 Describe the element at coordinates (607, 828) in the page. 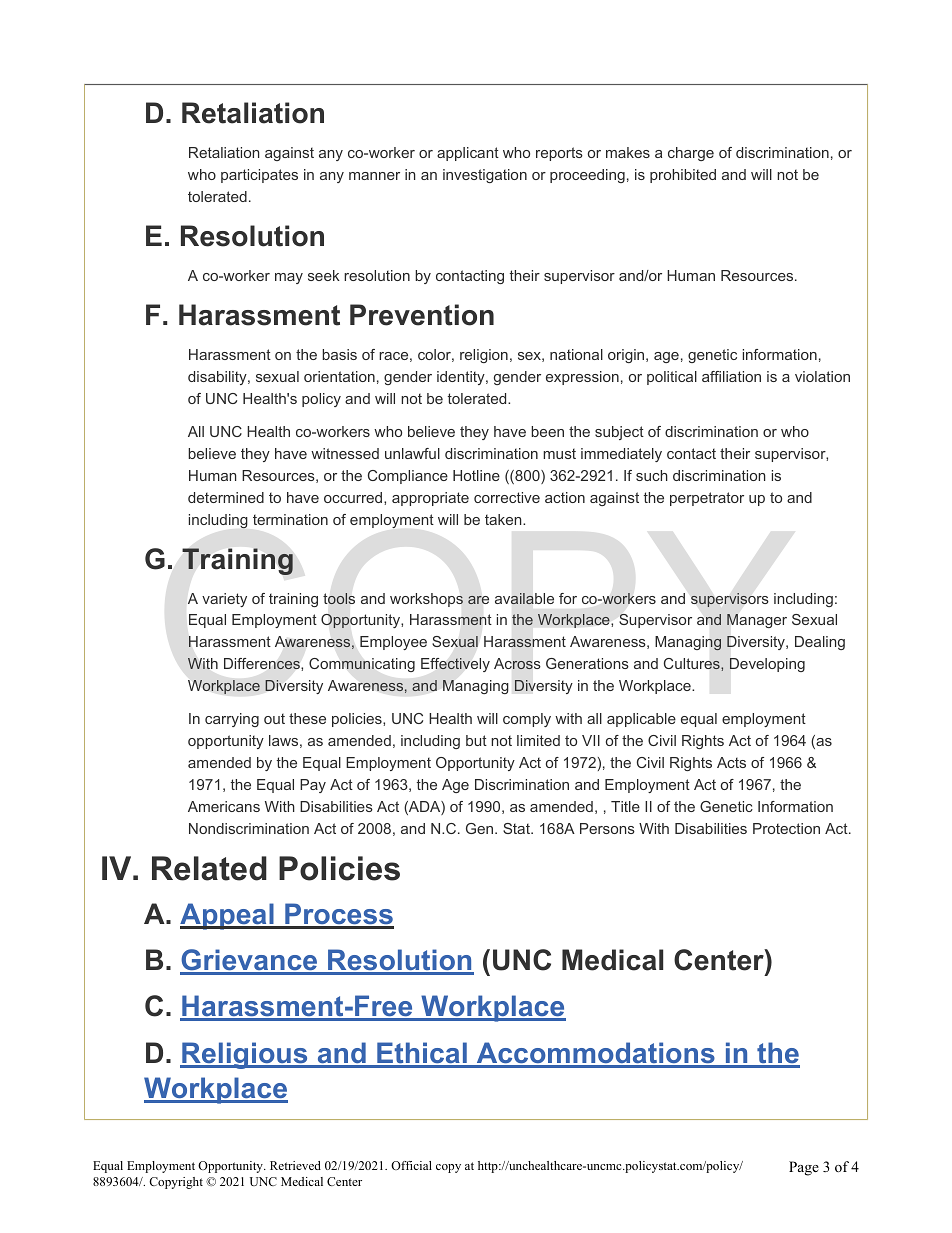

I see `Persons` at that location.
